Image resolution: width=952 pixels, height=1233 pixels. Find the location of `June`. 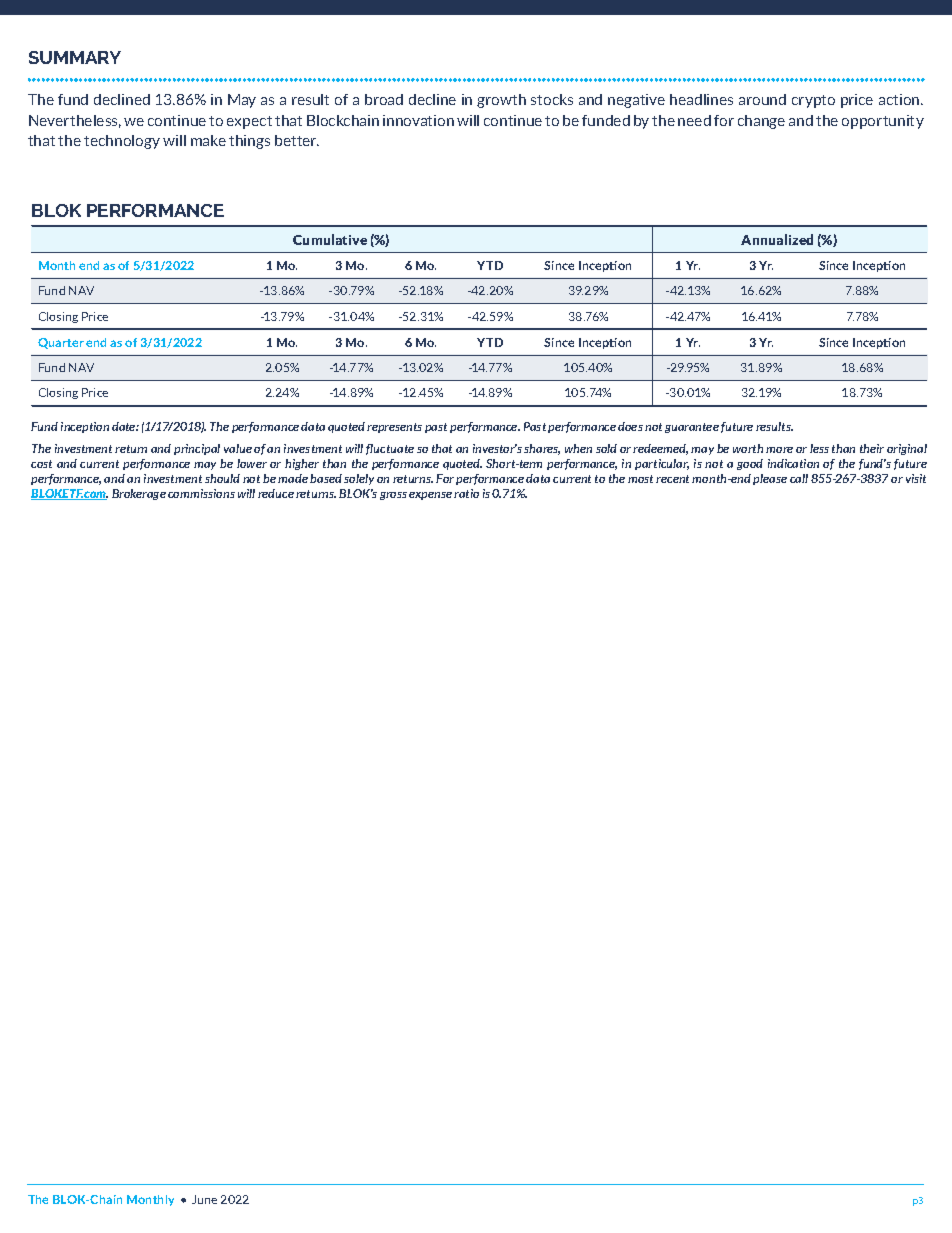

June is located at coordinates (204, 1199).
